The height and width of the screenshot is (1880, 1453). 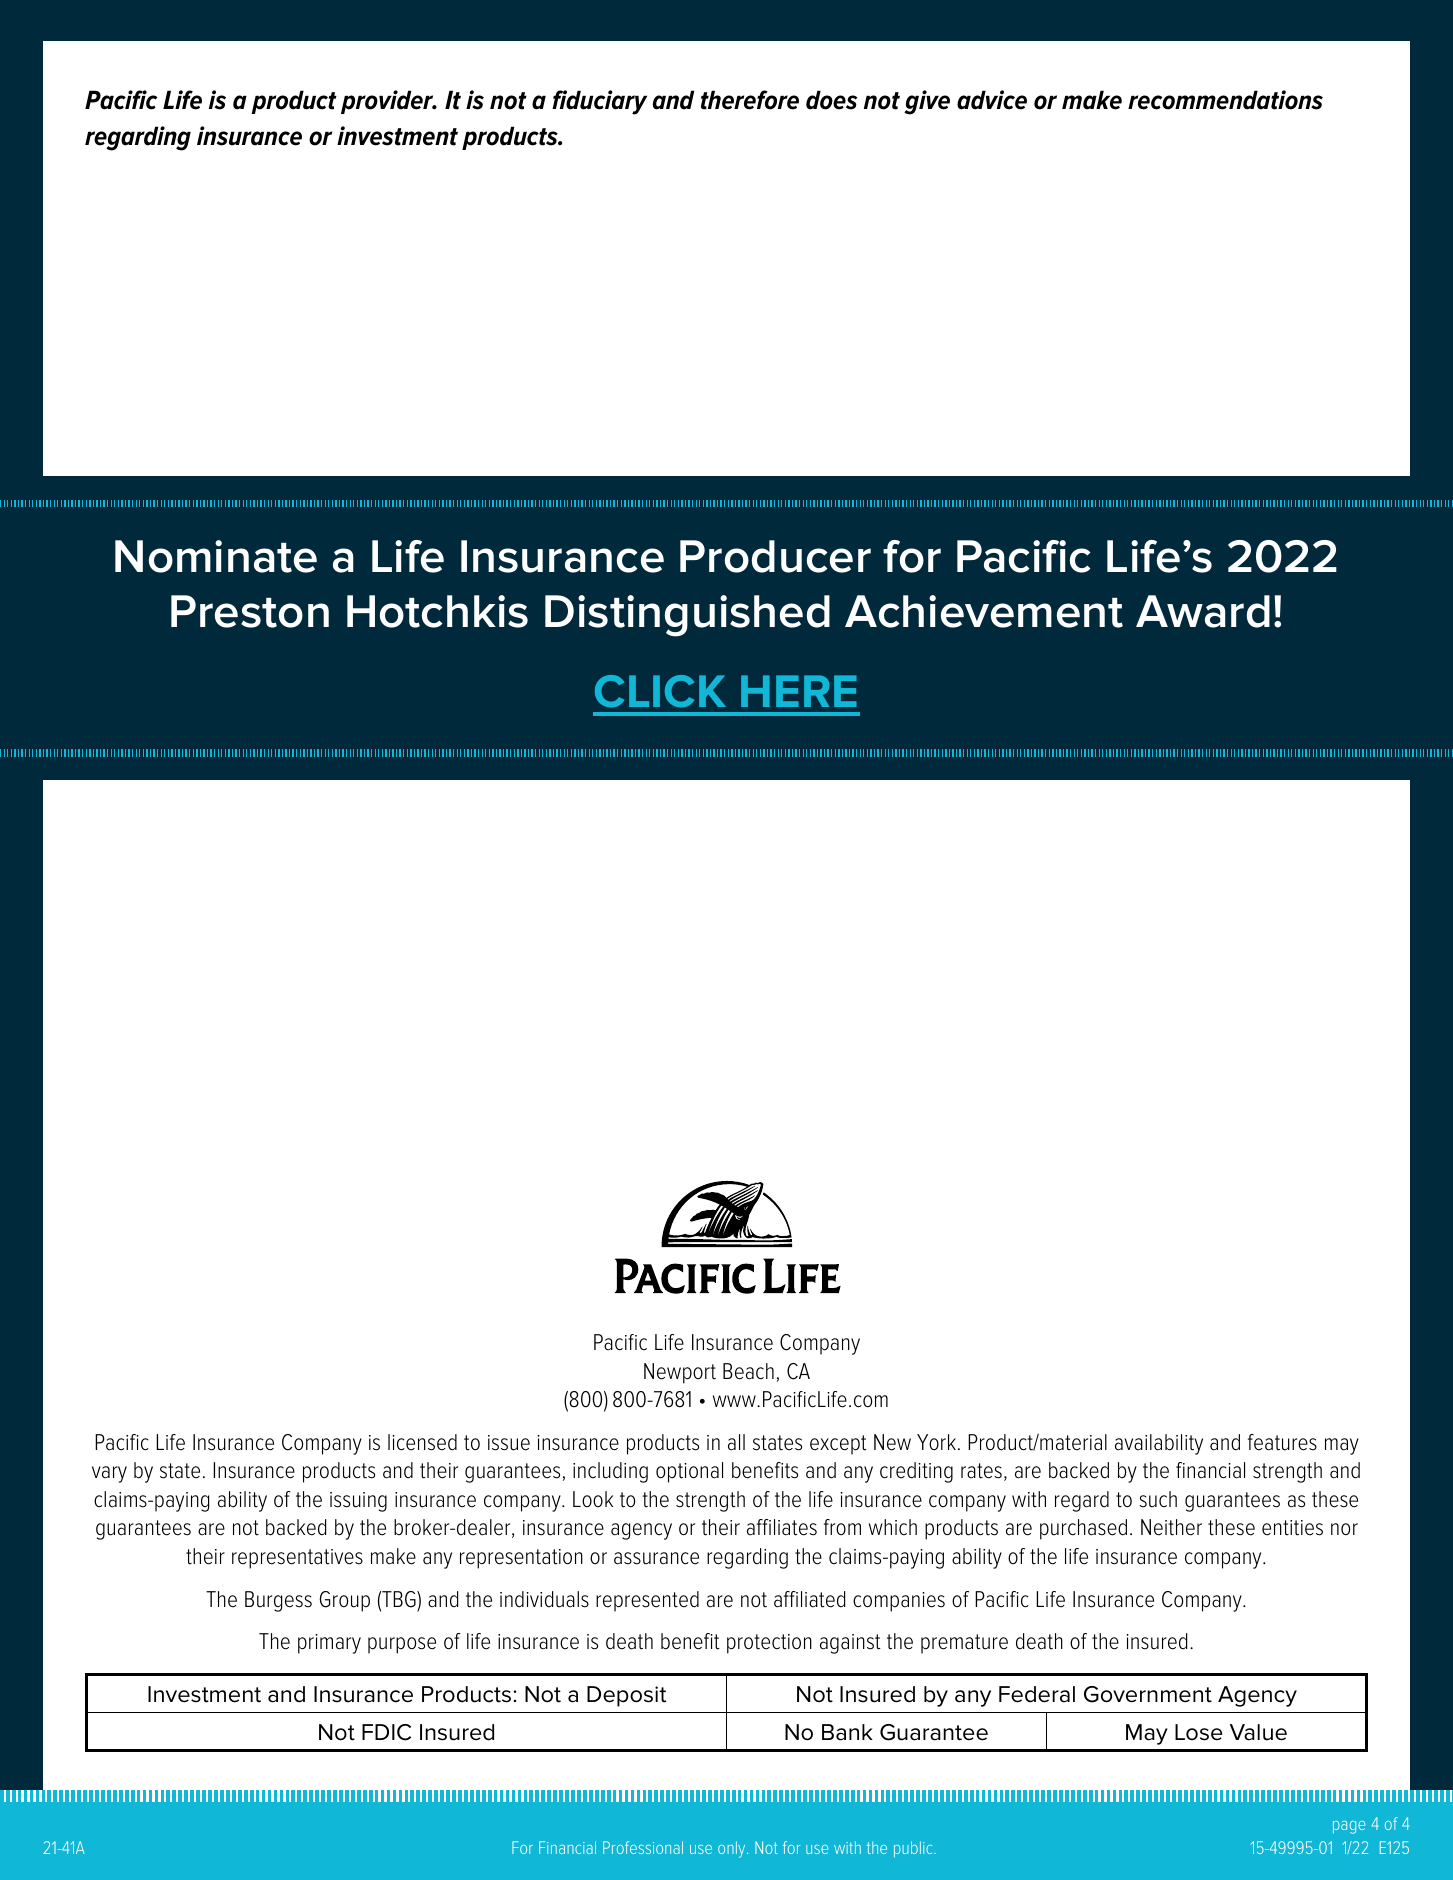 I want to click on FDIC, so click(x=386, y=1732).
